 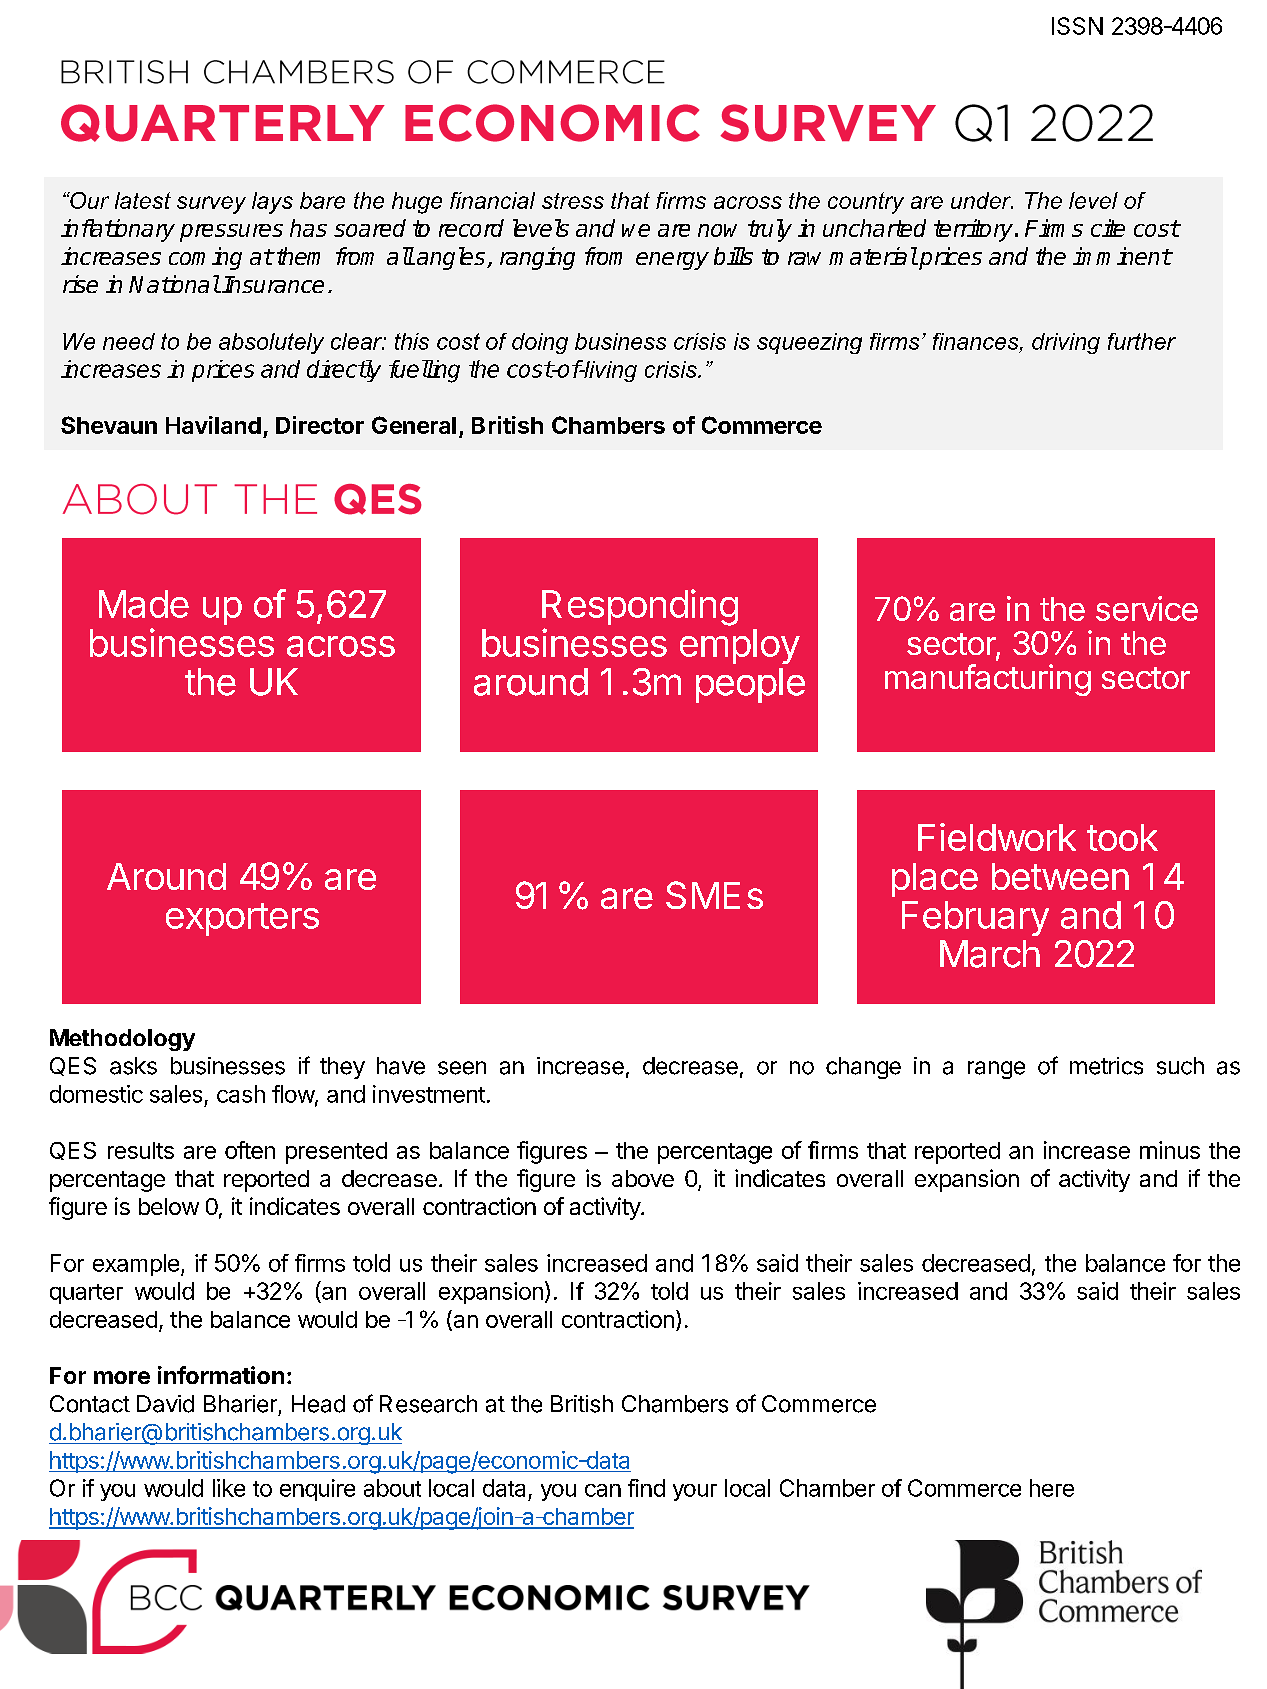 I want to click on find, so click(x=646, y=1488).
